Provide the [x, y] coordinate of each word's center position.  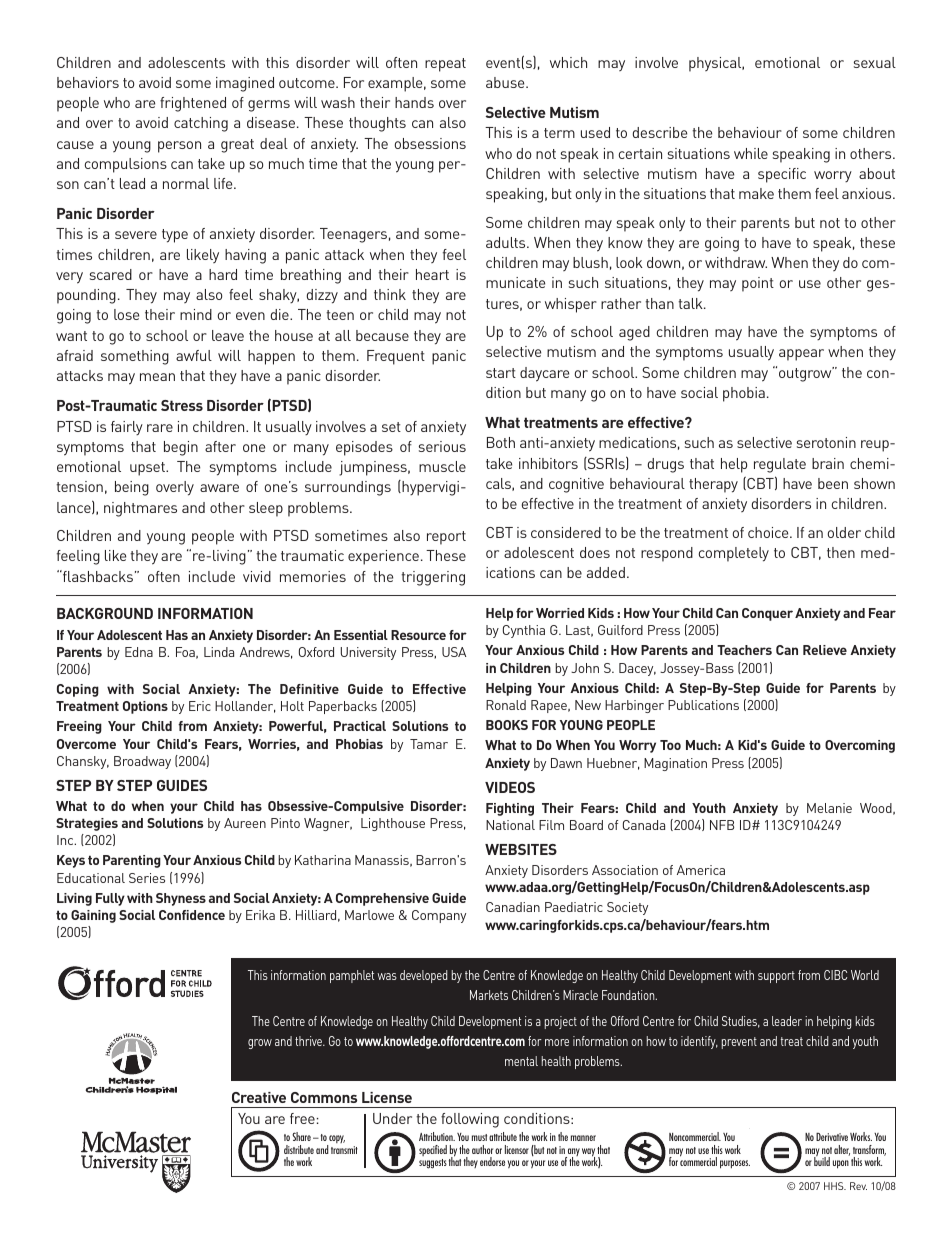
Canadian [513, 907]
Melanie [829, 808]
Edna [139, 652]
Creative [259, 1097]
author [482, 1149]
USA [454, 652]
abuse [506, 82]
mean [157, 377]
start [501, 373]
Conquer [767, 614]
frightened [193, 104]
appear [801, 355]
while [751, 153]
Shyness [181, 899]
